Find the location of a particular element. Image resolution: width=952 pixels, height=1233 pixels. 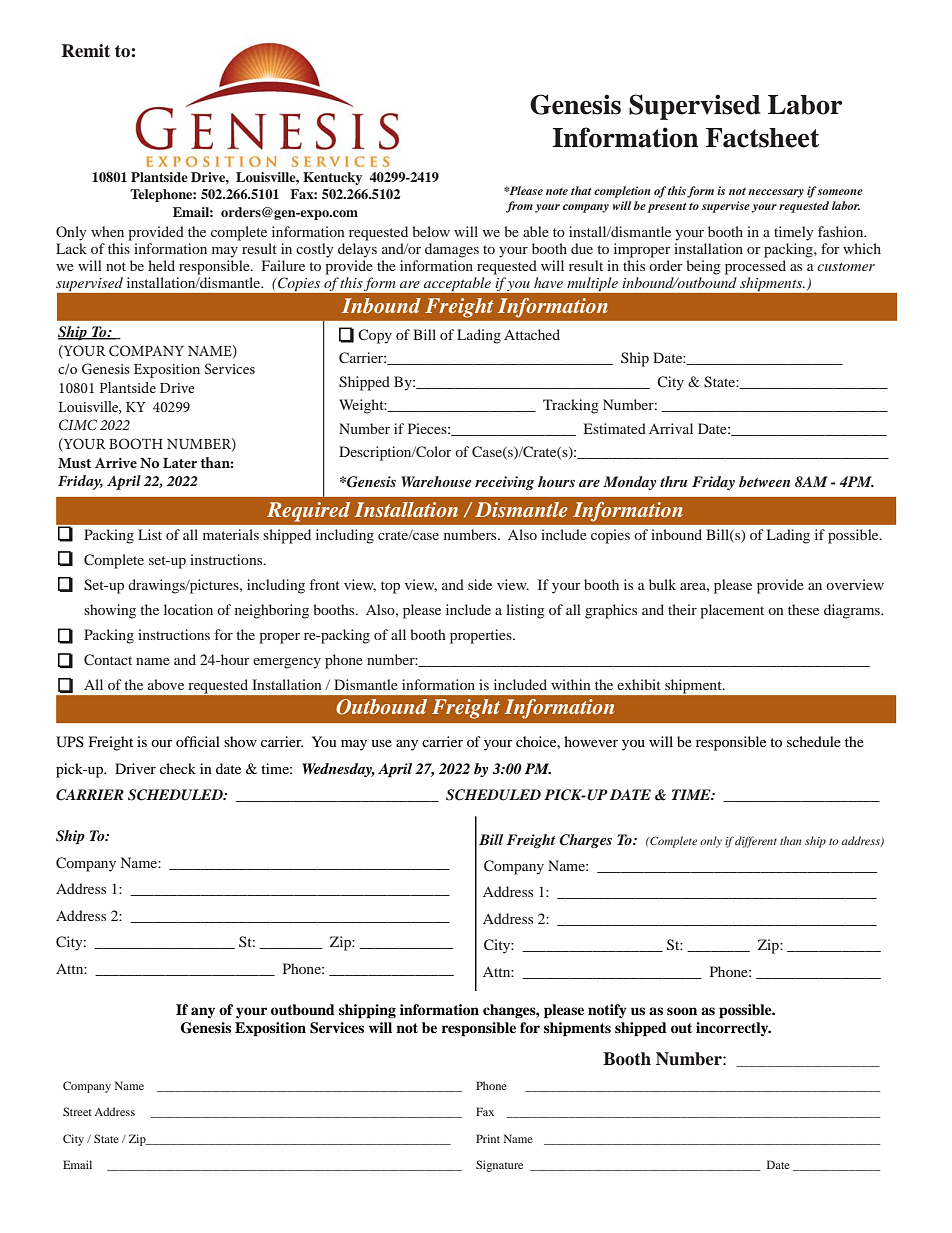

different is located at coordinates (756, 842).
